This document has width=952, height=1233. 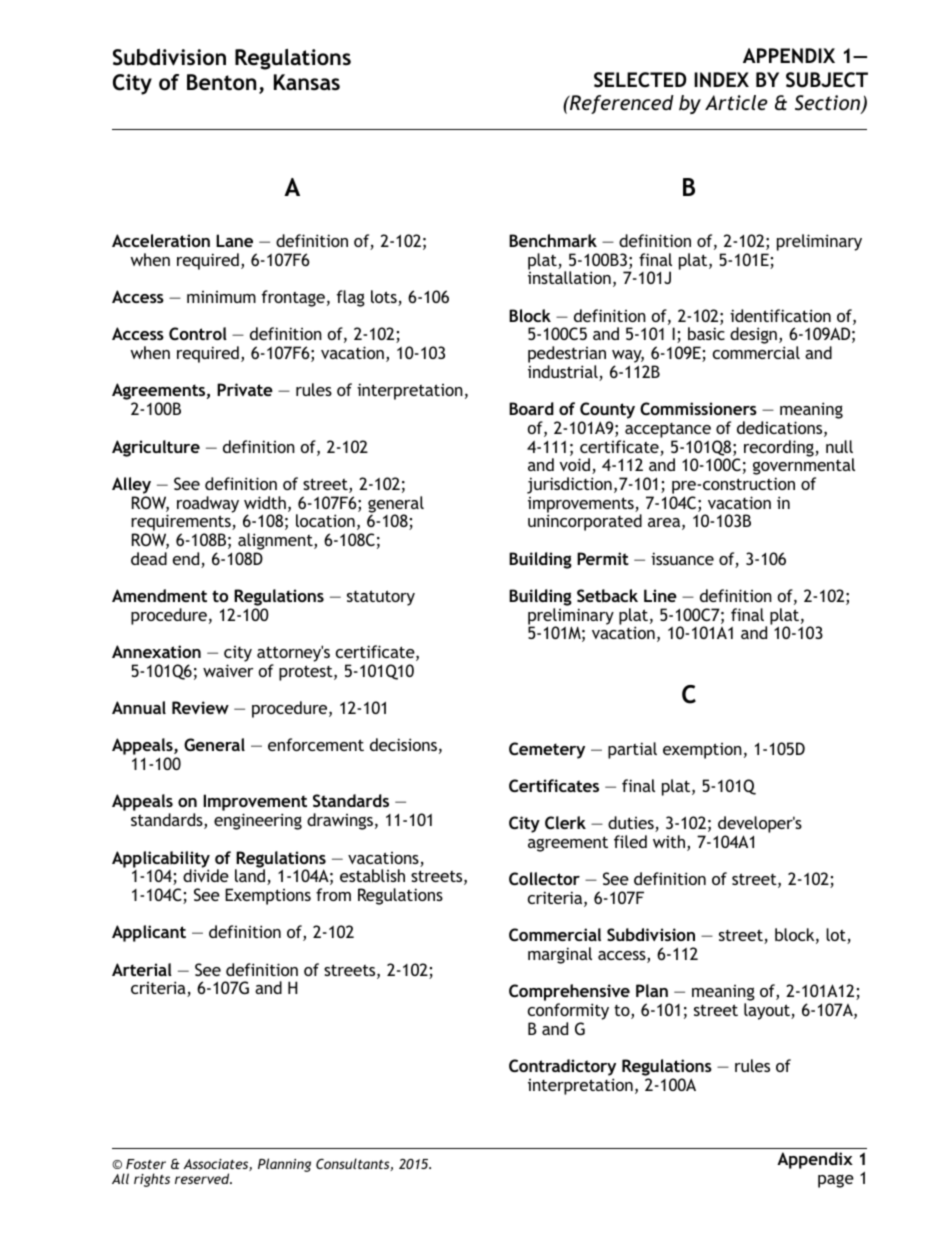 What do you see at coordinates (660, 595) in the document?
I see `Line` at bounding box center [660, 595].
